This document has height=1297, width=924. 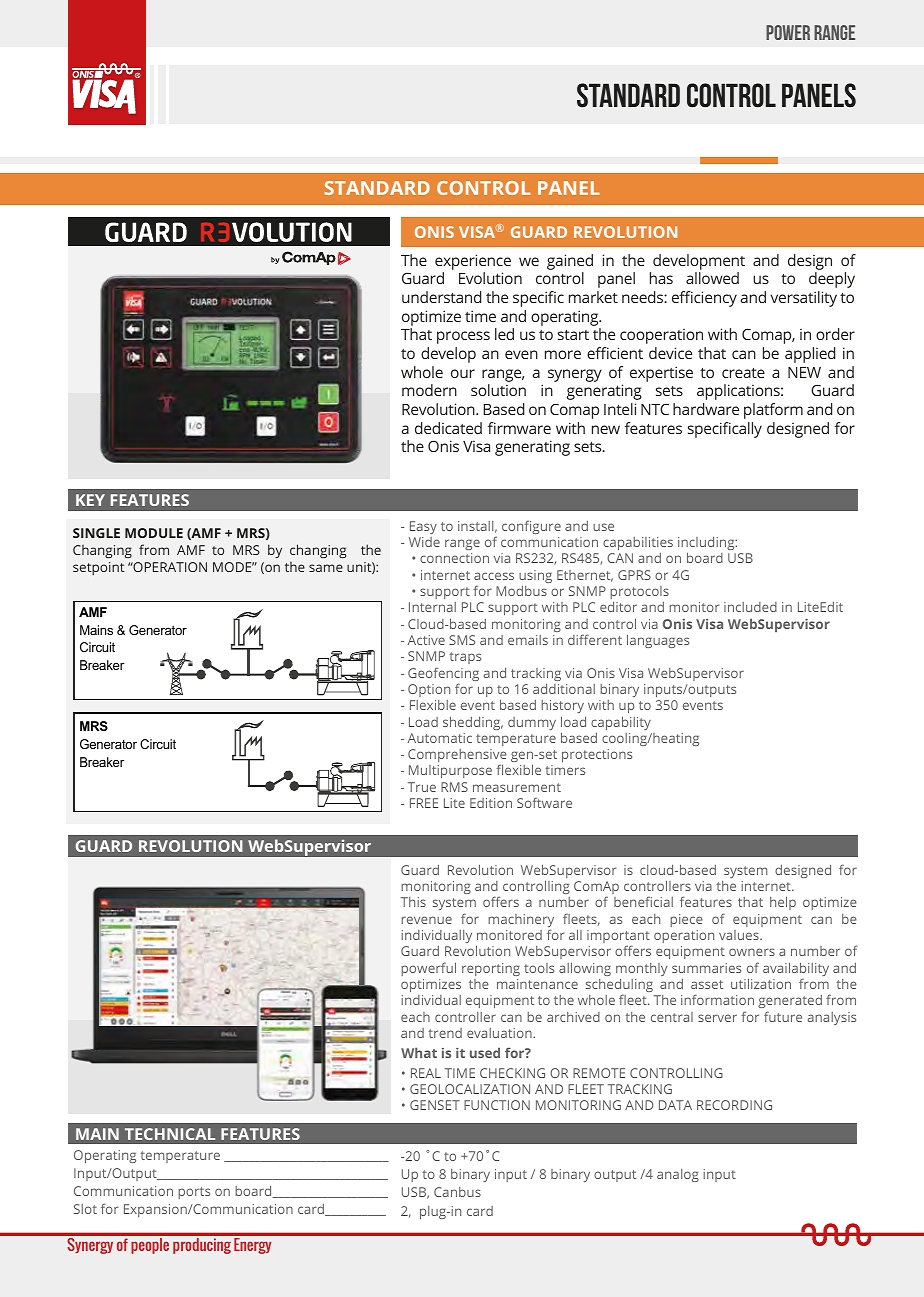 I want to click on True, so click(x=422, y=787).
